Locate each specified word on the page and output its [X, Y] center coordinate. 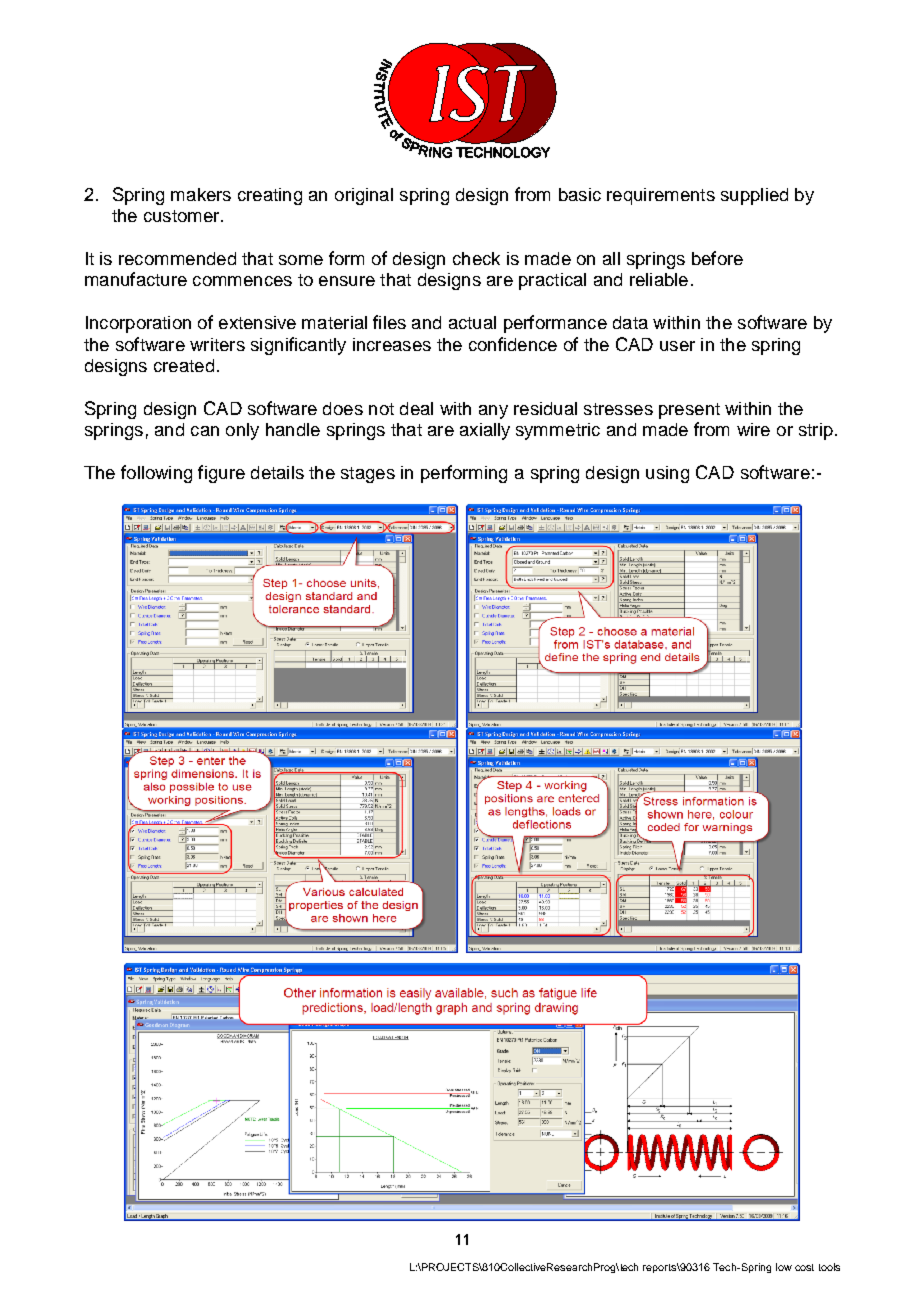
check [476, 258]
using [667, 474]
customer [183, 216]
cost [804, 1267]
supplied [754, 196]
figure [221, 474]
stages [368, 475]
